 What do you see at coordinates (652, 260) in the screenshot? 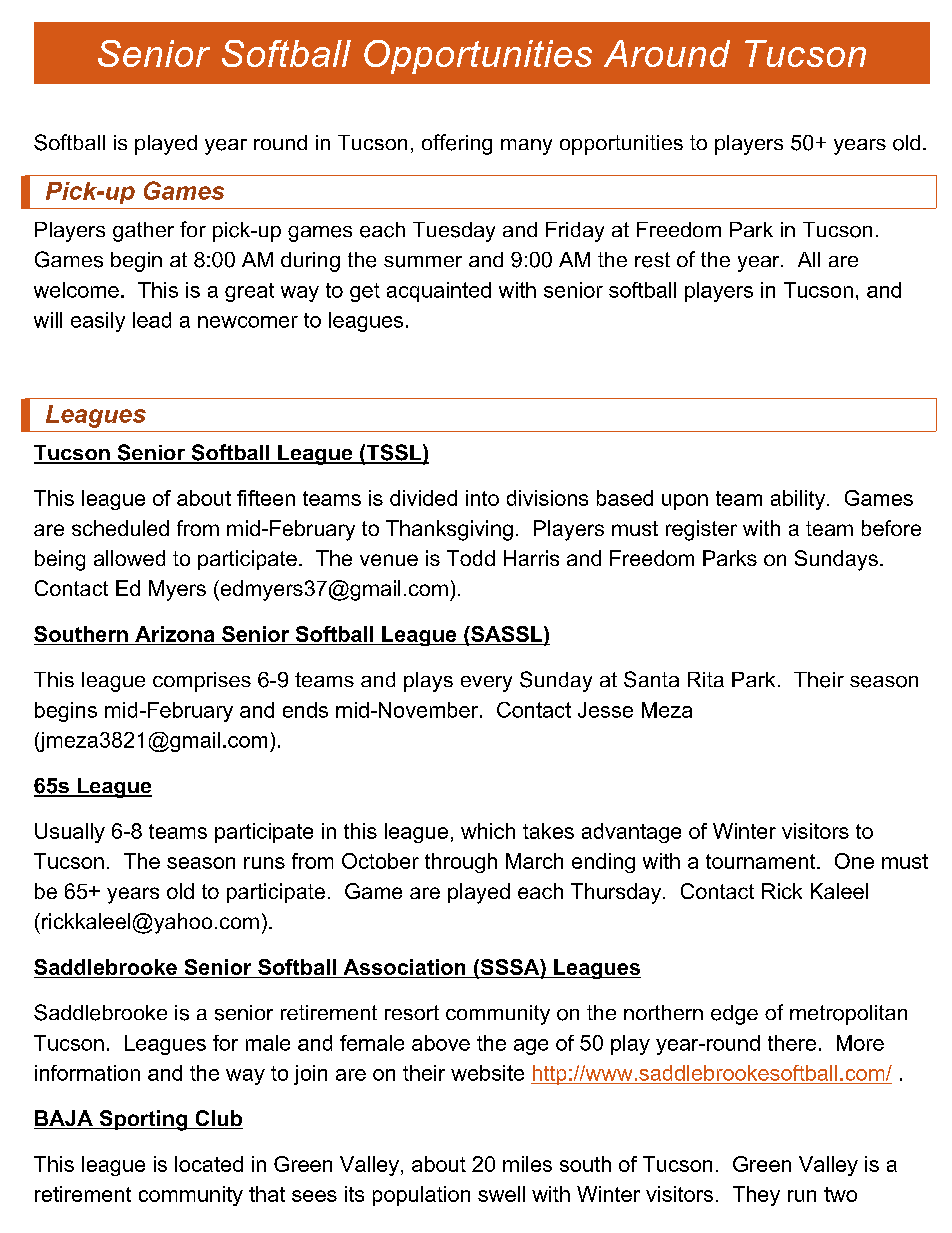
I see `rest` at bounding box center [652, 260].
